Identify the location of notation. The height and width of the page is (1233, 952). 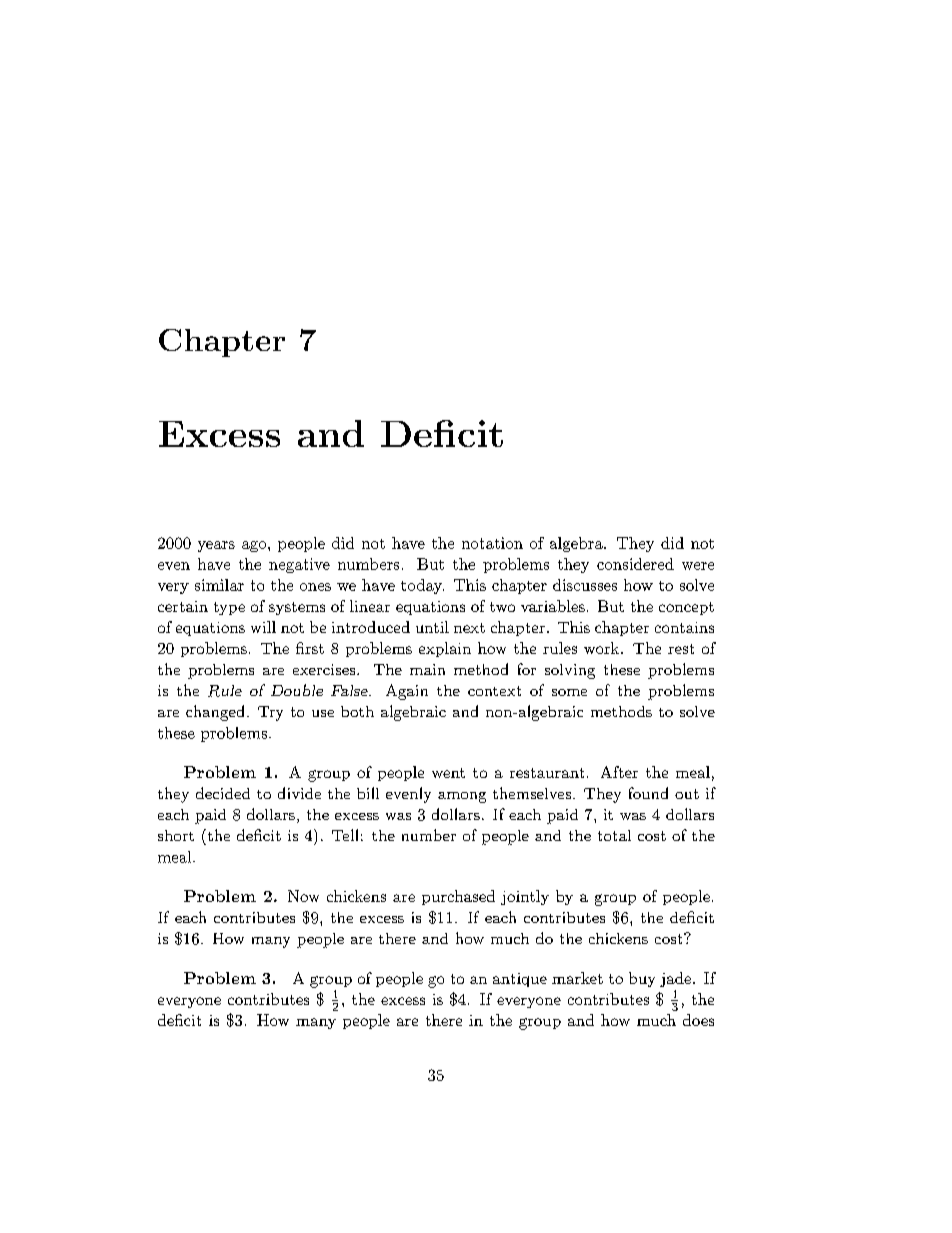
(492, 543).
